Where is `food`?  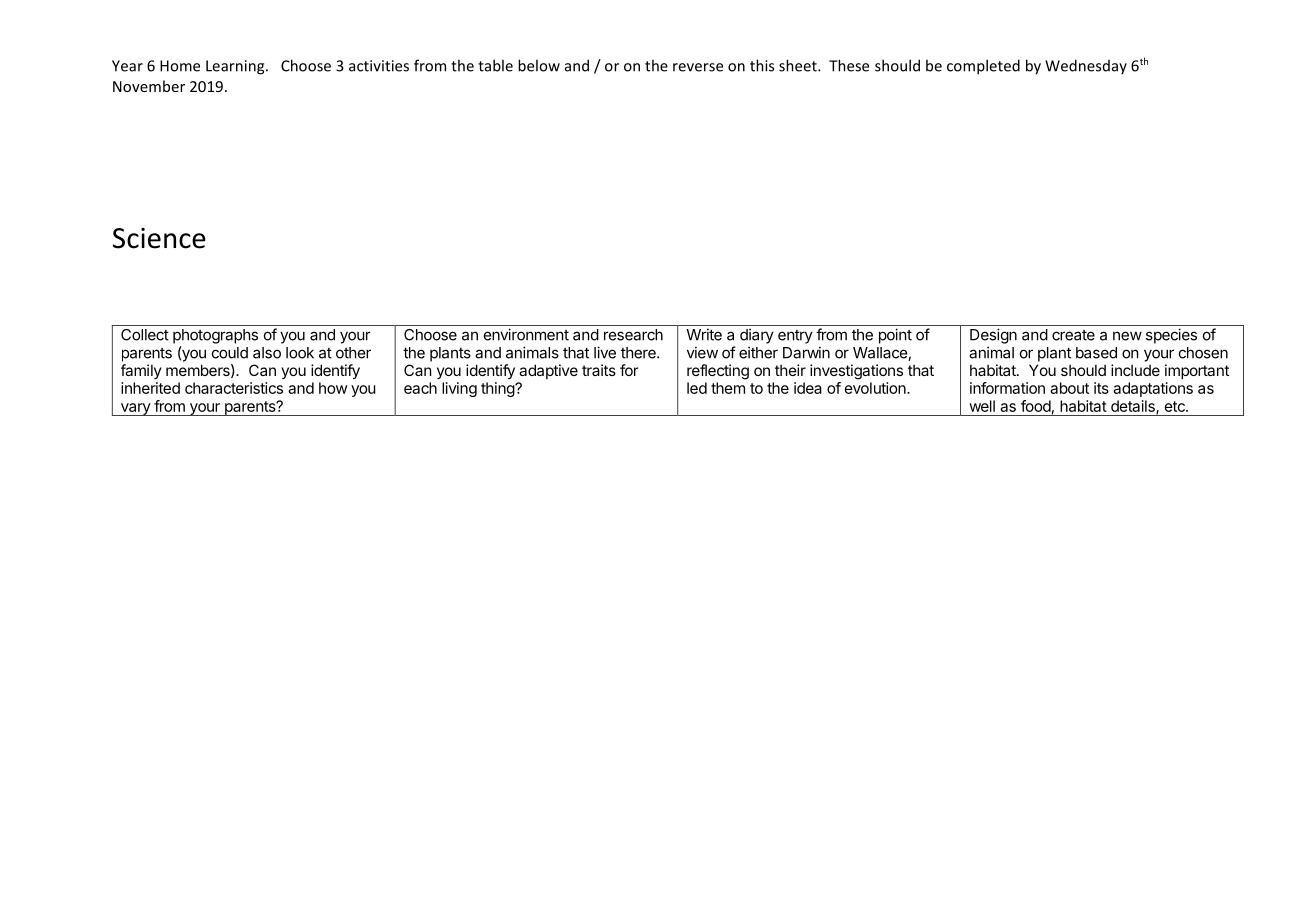 food is located at coordinates (1036, 406).
